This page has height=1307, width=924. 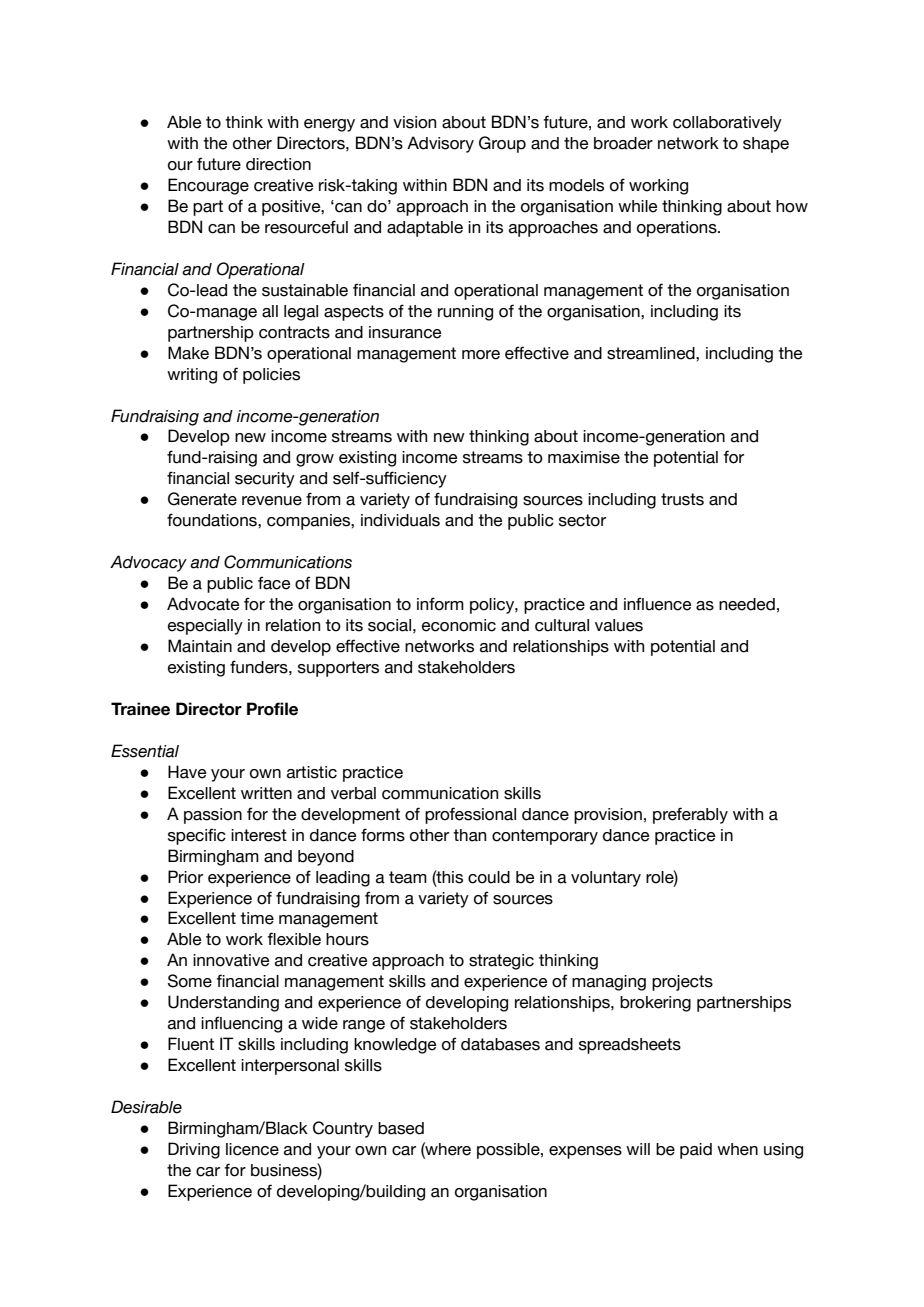 I want to click on economic, so click(x=459, y=625).
